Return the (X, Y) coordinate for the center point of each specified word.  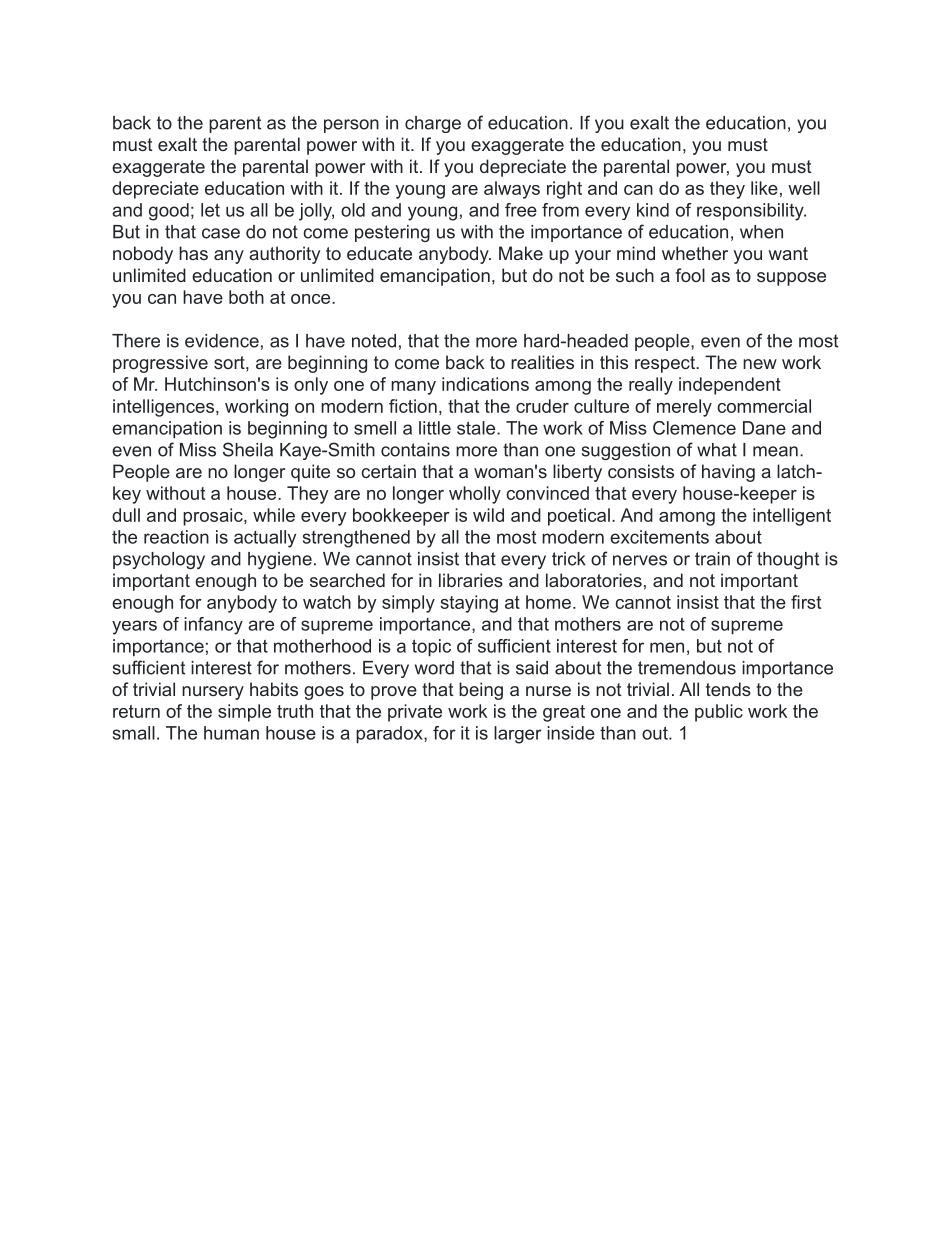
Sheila (248, 449)
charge (433, 124)
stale (477, 428)
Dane (764, 428)
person (351, 126)
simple (244, 713)
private (415, 713)
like (764, 188)
